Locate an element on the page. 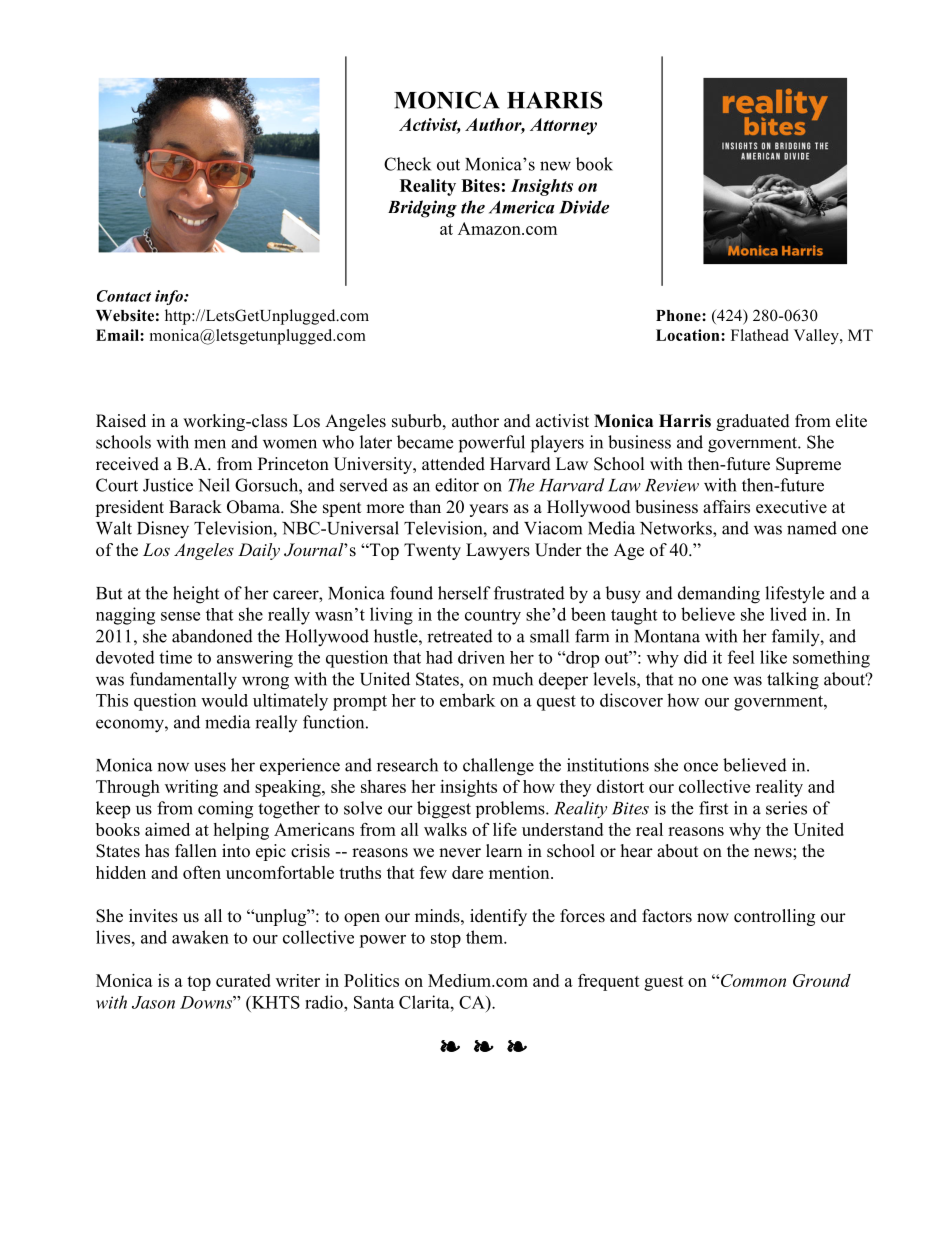 This document has height=1233, width=952. embark is located at coordinates (467, 700).
